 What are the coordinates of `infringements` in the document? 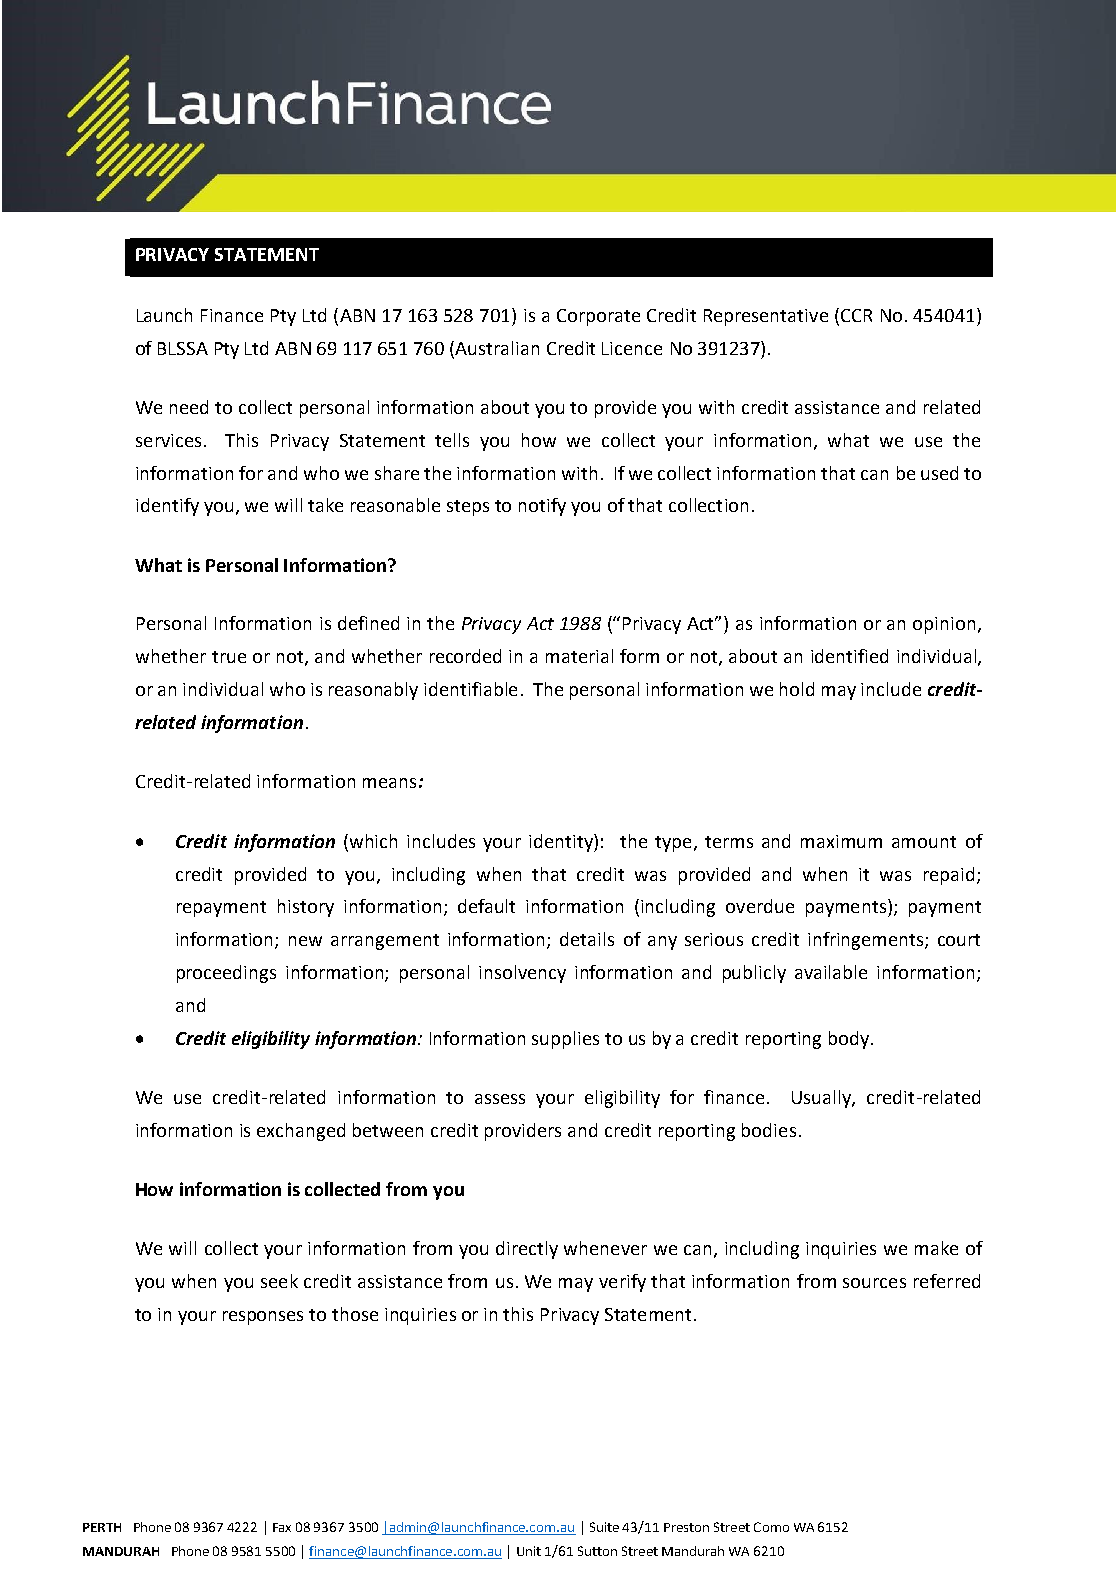 It's located at (867, 941).
